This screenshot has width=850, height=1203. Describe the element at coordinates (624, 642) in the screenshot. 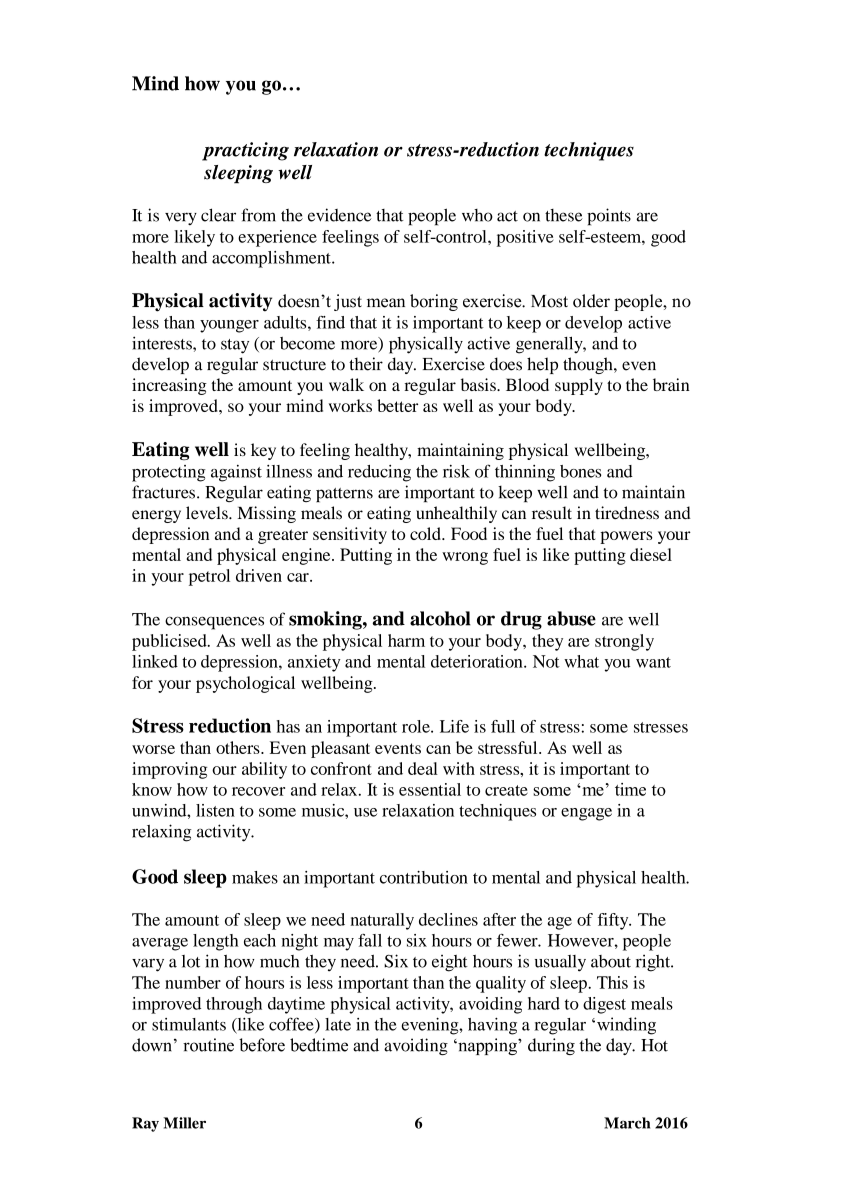

I see `strongly` at that location.
